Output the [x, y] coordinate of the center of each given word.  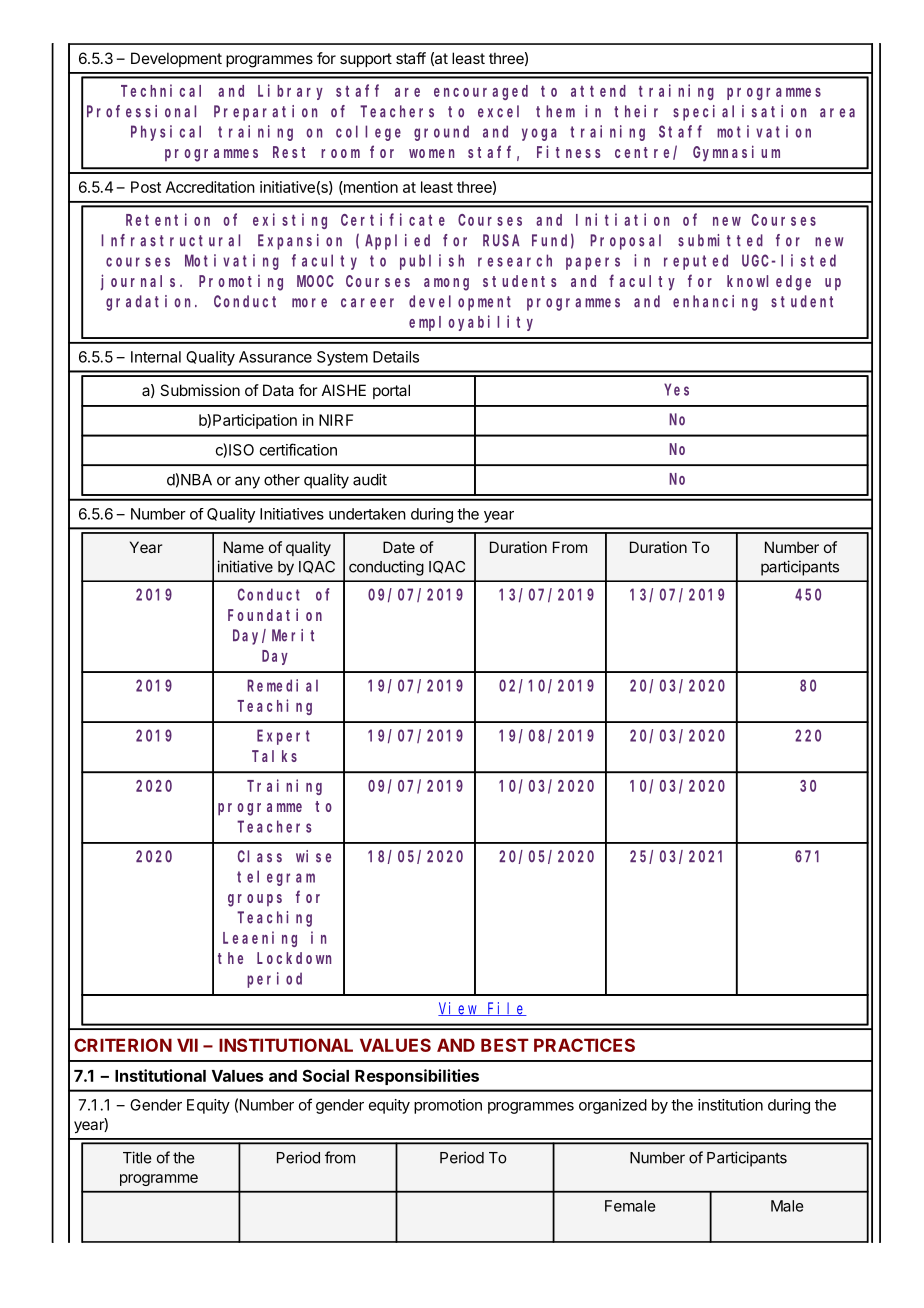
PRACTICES [584, 1045]
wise [313, 856]
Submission [200, 390]
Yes [676, 390]
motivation [764, 131]
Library [290, 92]
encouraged [481, 92]
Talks [274, 756]
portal [391, 391]
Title [137, 1157]
